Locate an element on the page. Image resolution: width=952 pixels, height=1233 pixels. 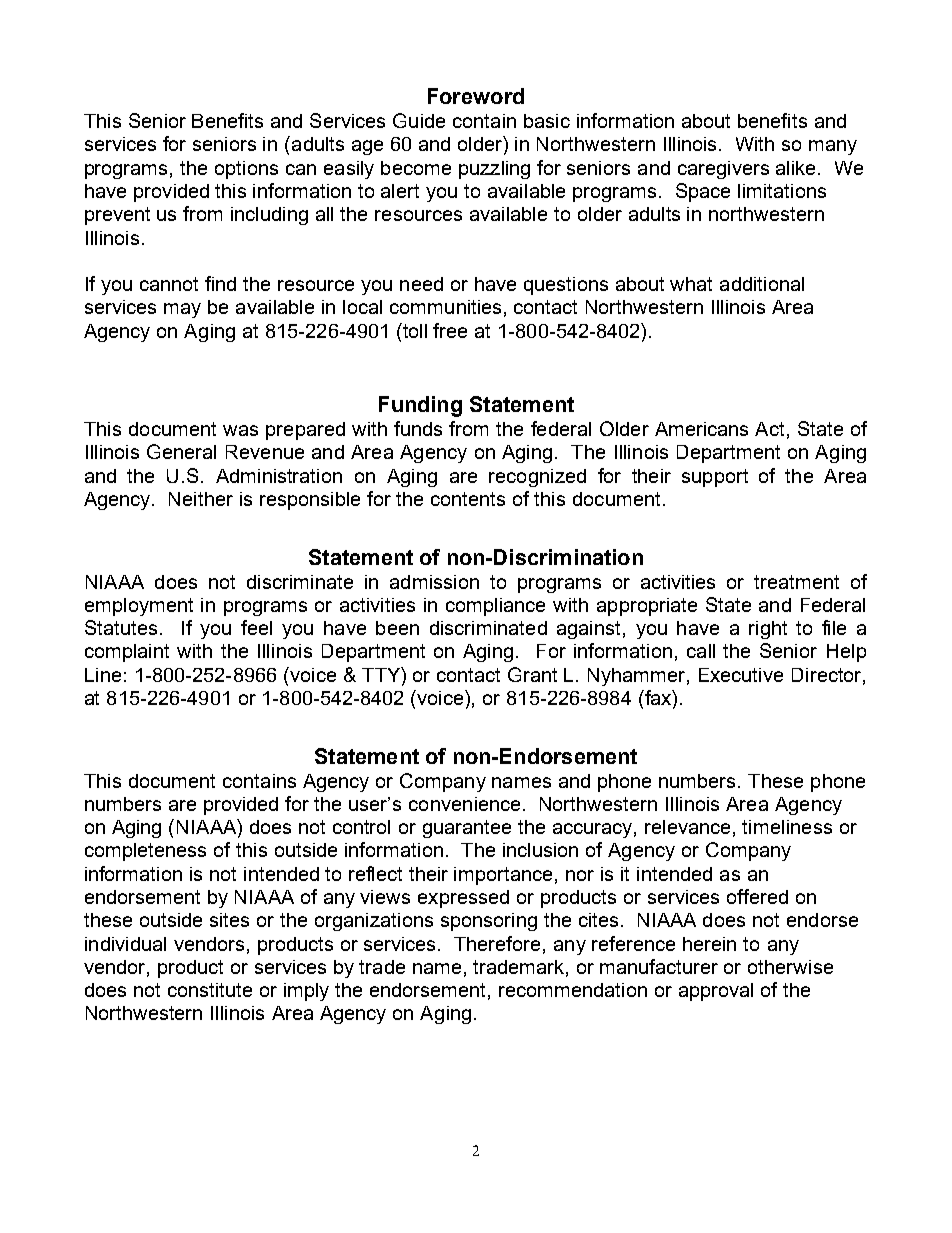
Foreword is located at coordinates (476, 96).
